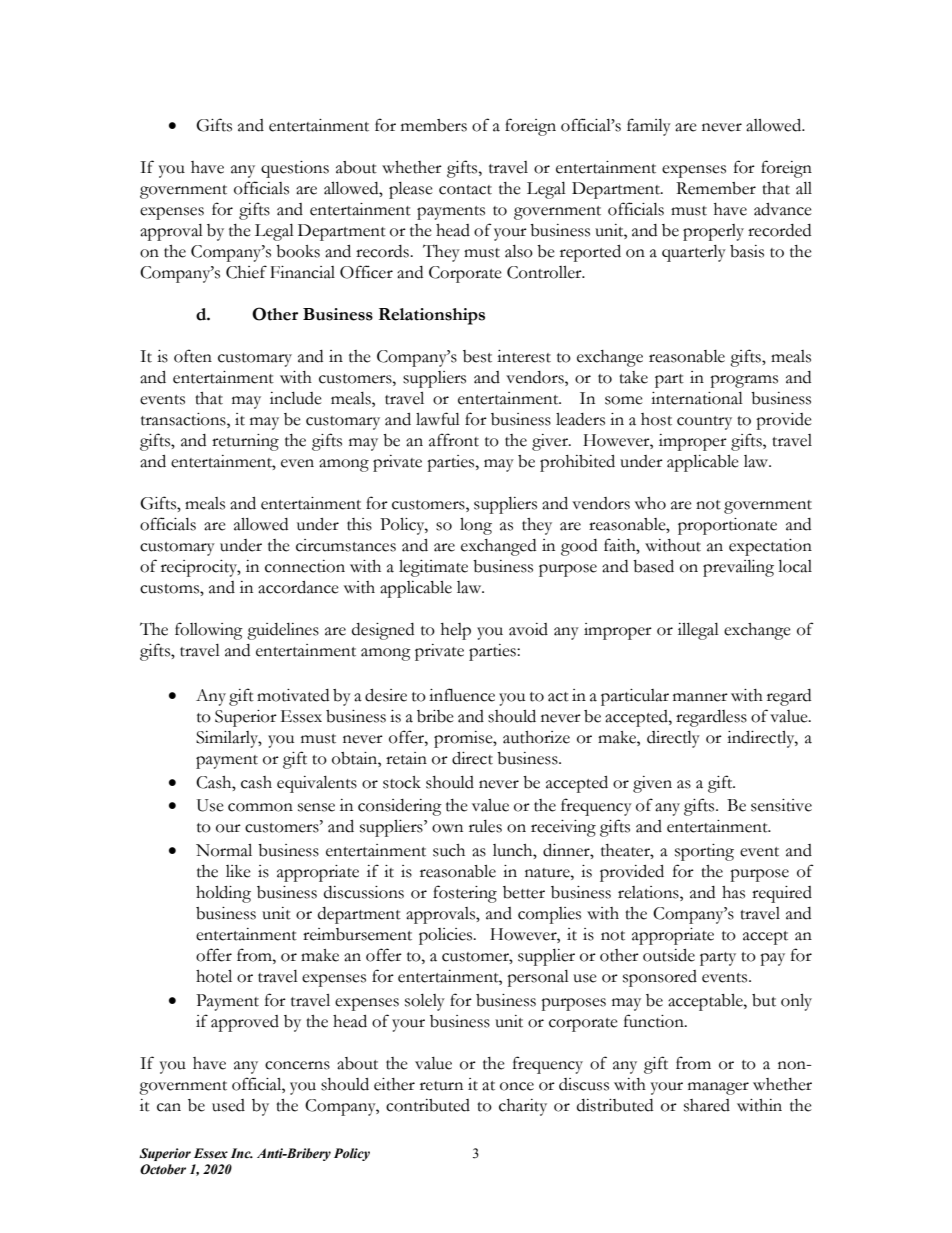 The height and width of the screenshot is (1233, 952). I want to click on best, so click(477, 356).
